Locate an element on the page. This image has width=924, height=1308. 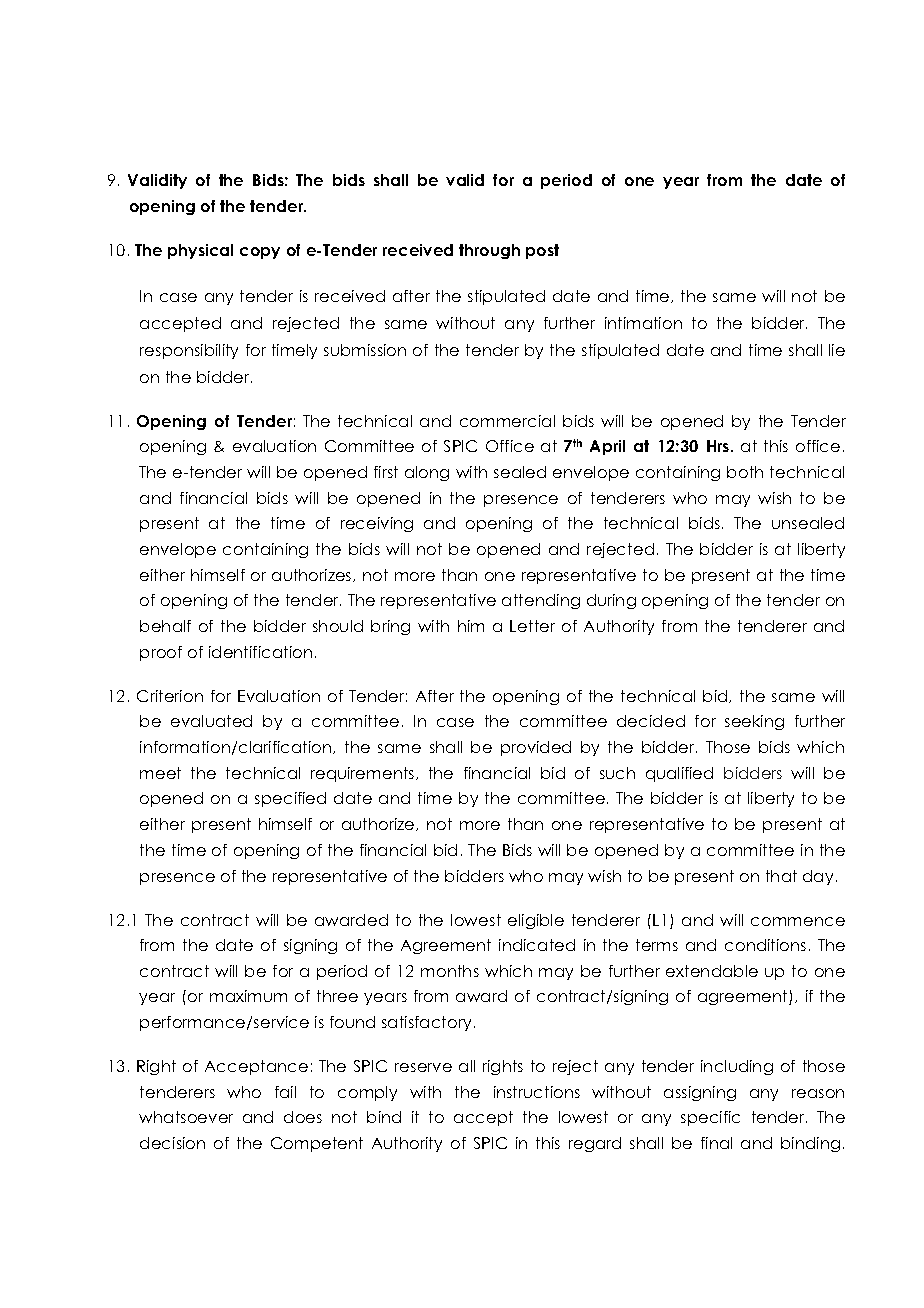
attending is located at coordinates (541, 601).
